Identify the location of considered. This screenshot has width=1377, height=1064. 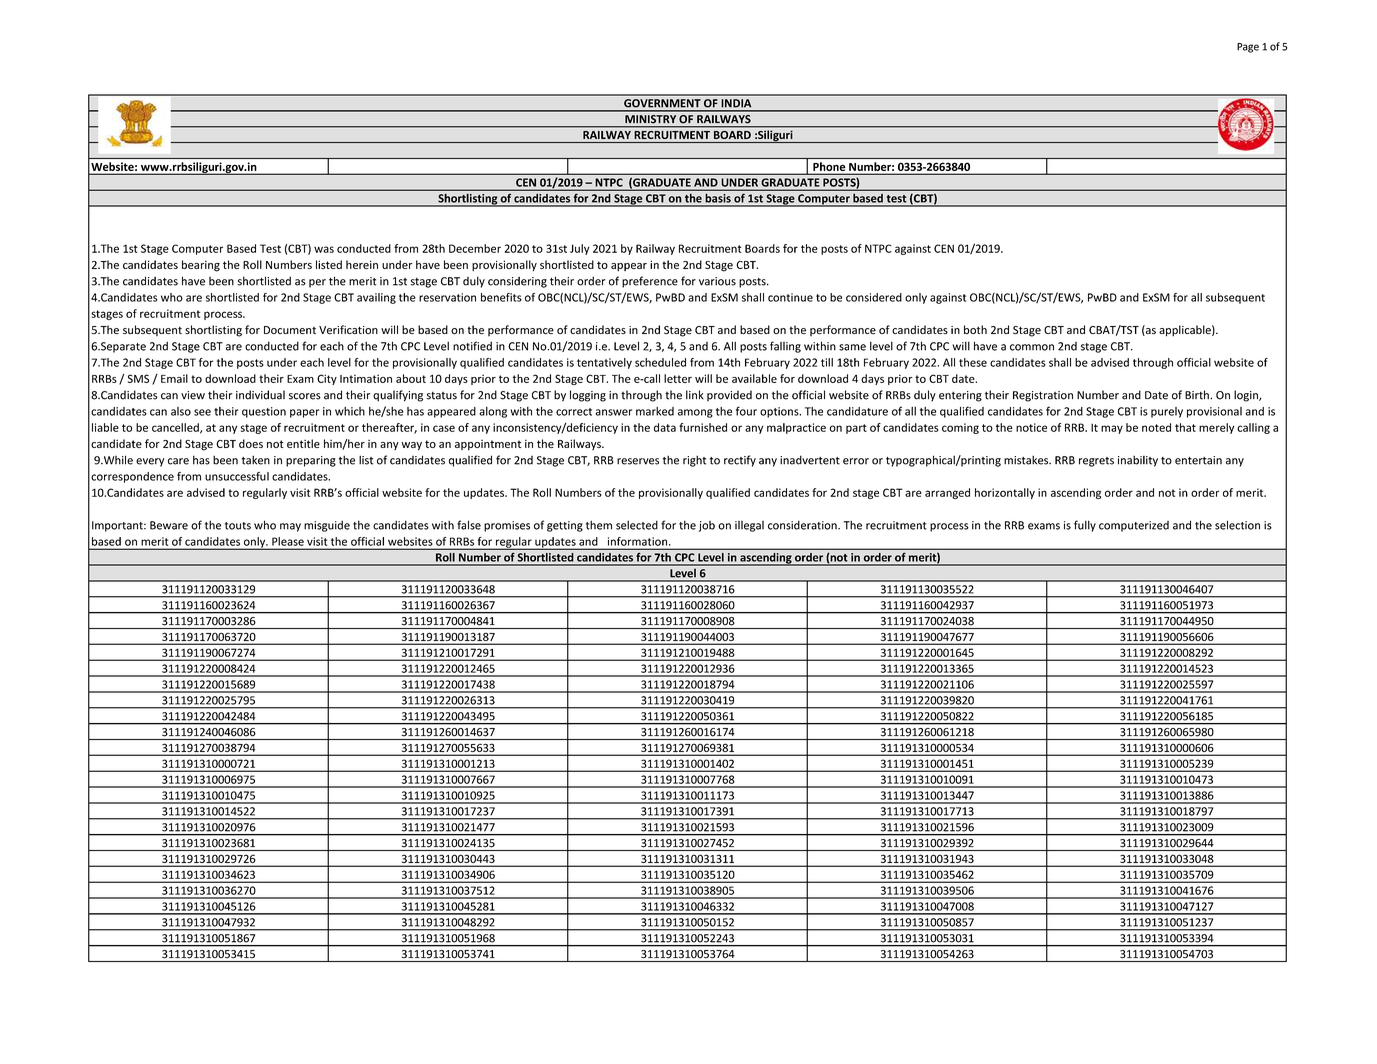
(874, 297).
